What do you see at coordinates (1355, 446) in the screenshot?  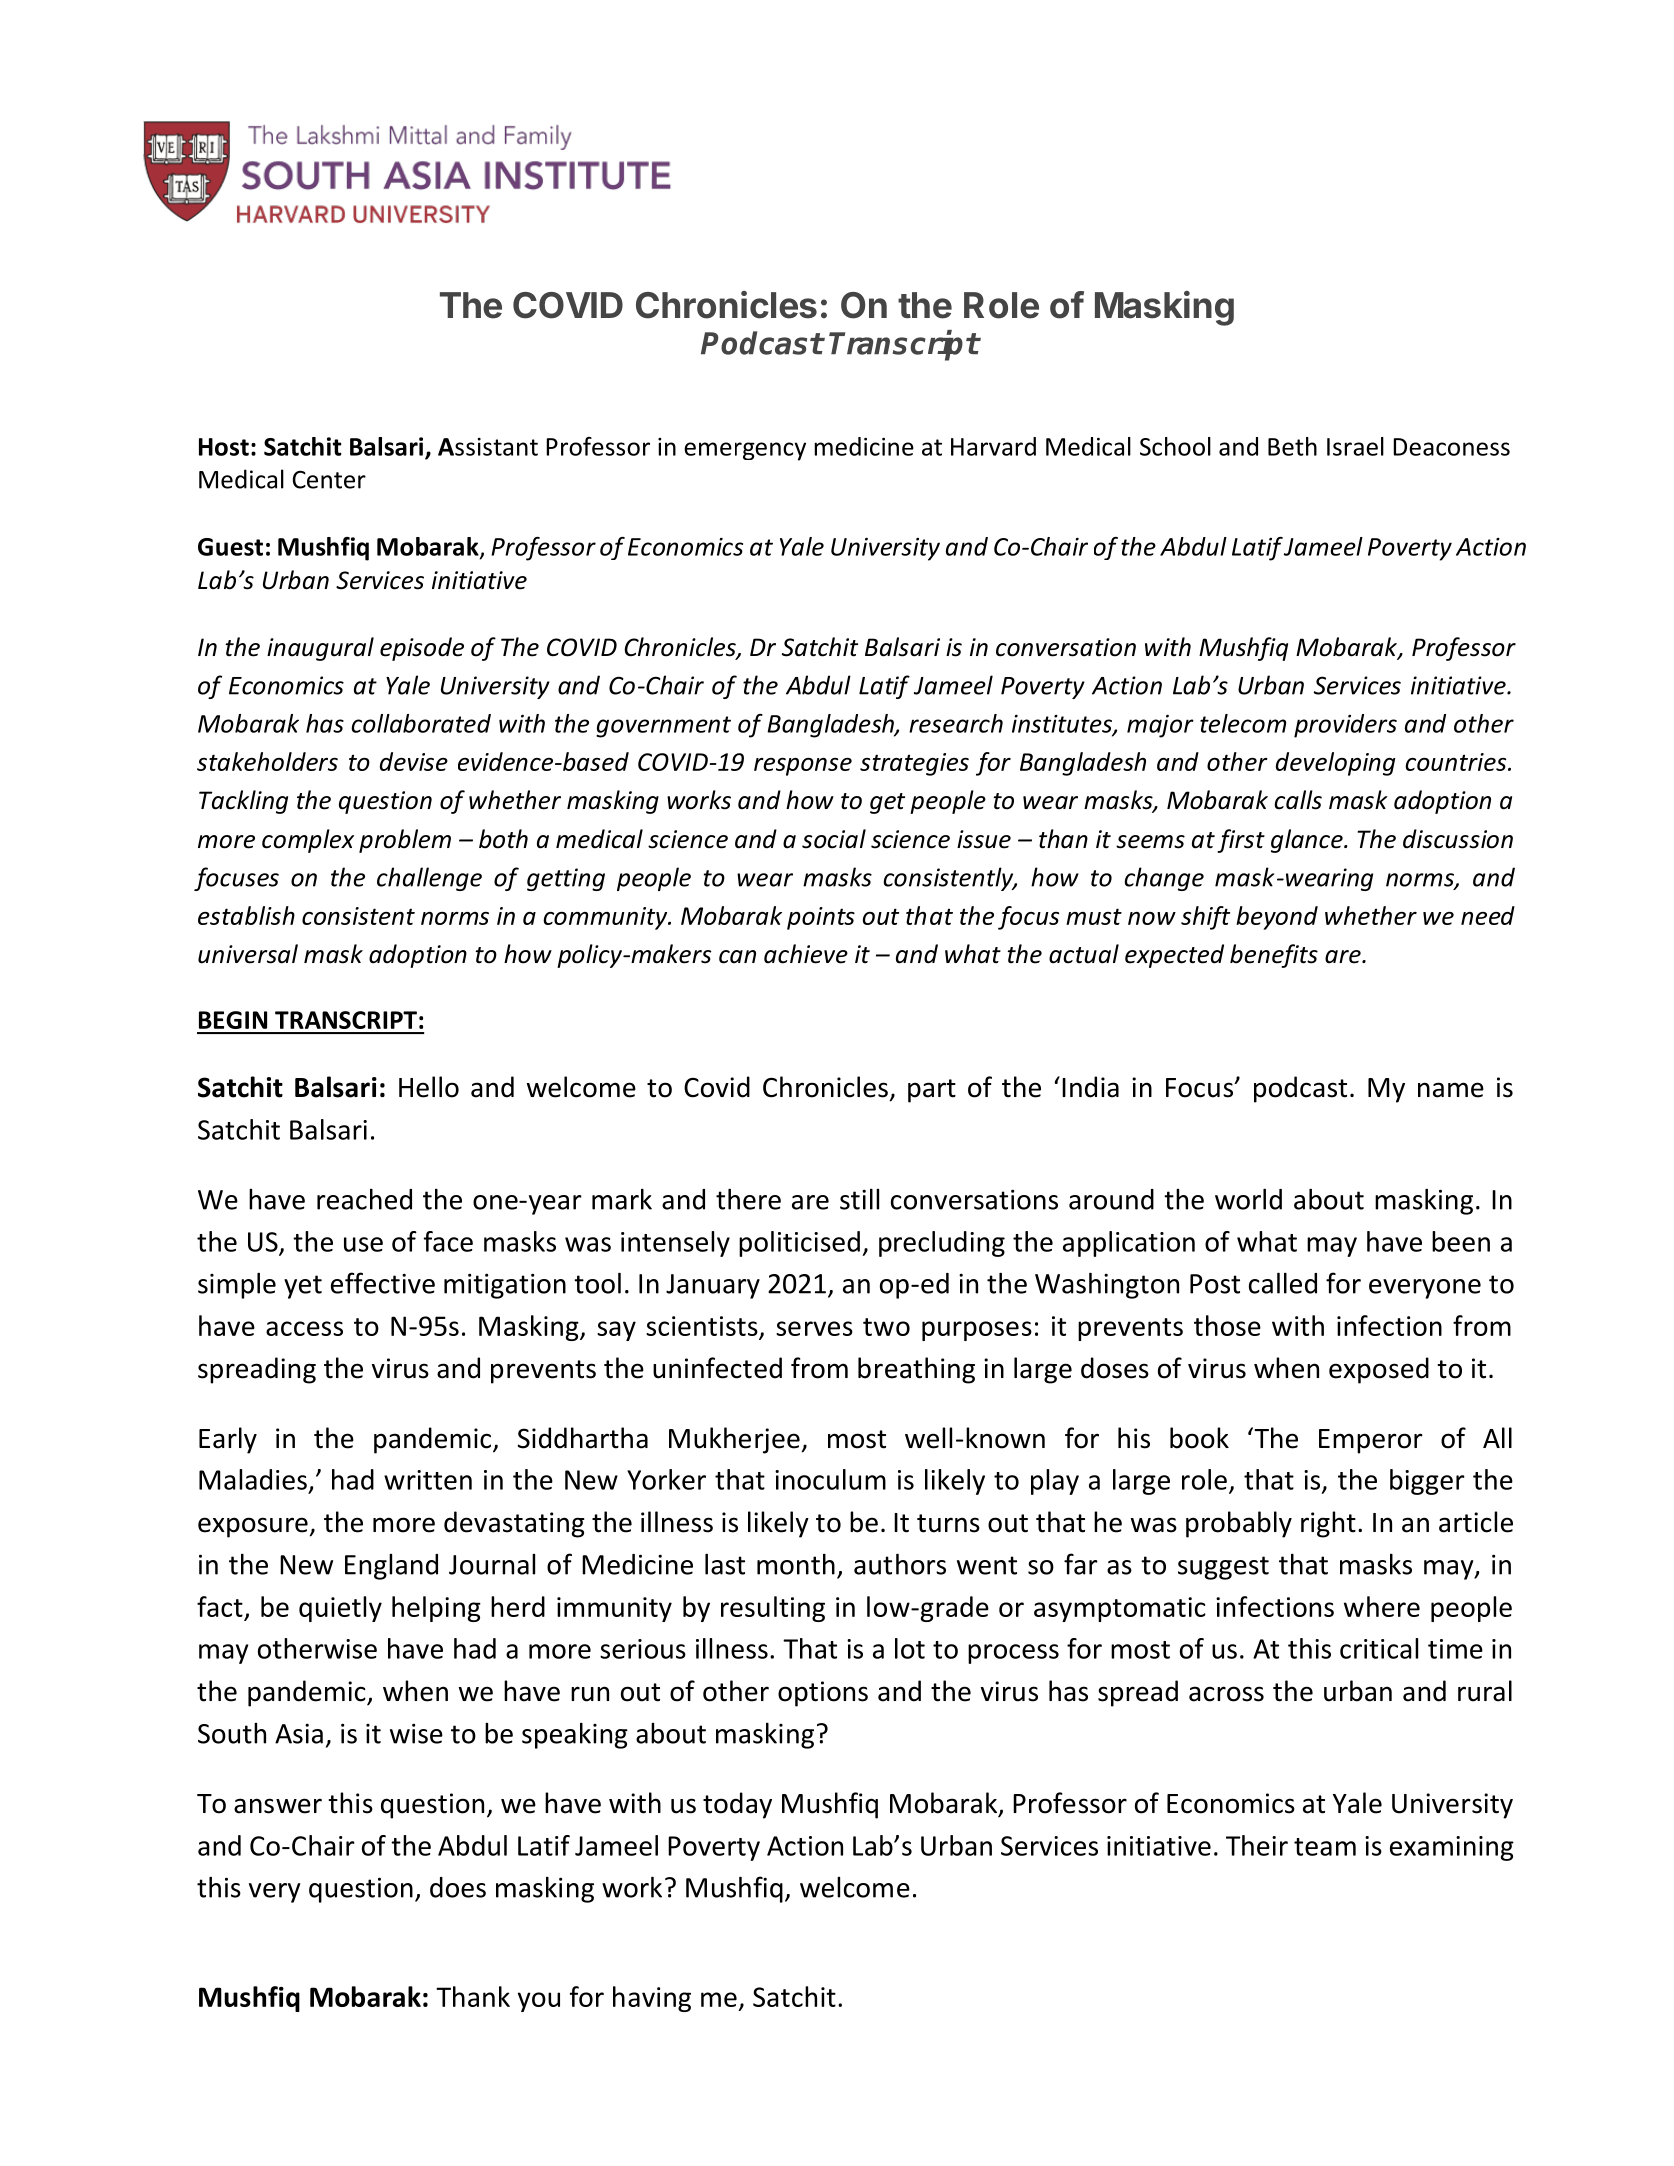 I see `Israel` at bounding box center [1355, 446].
